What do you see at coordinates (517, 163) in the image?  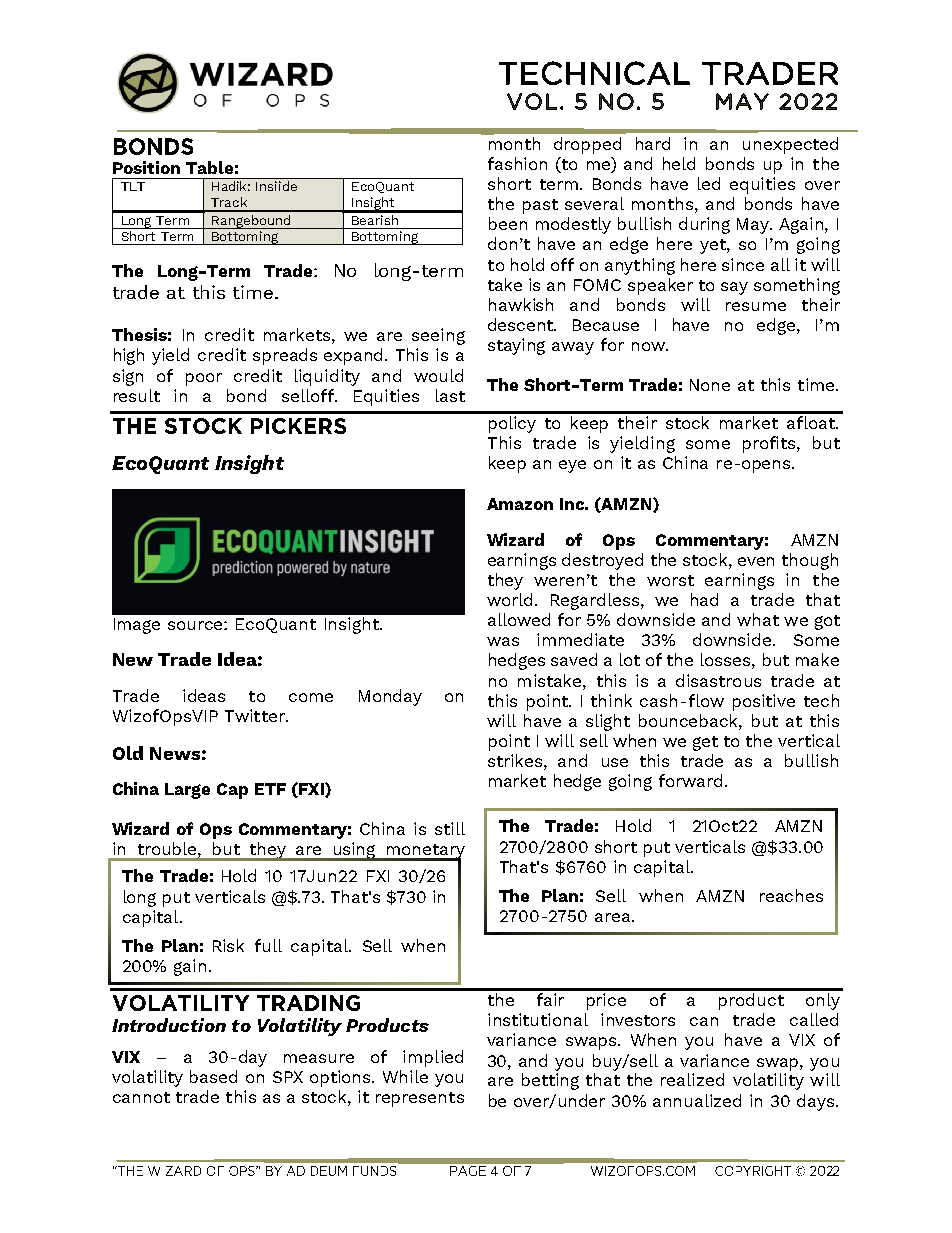 I see `fashion` at bounding box center [517, 163].
